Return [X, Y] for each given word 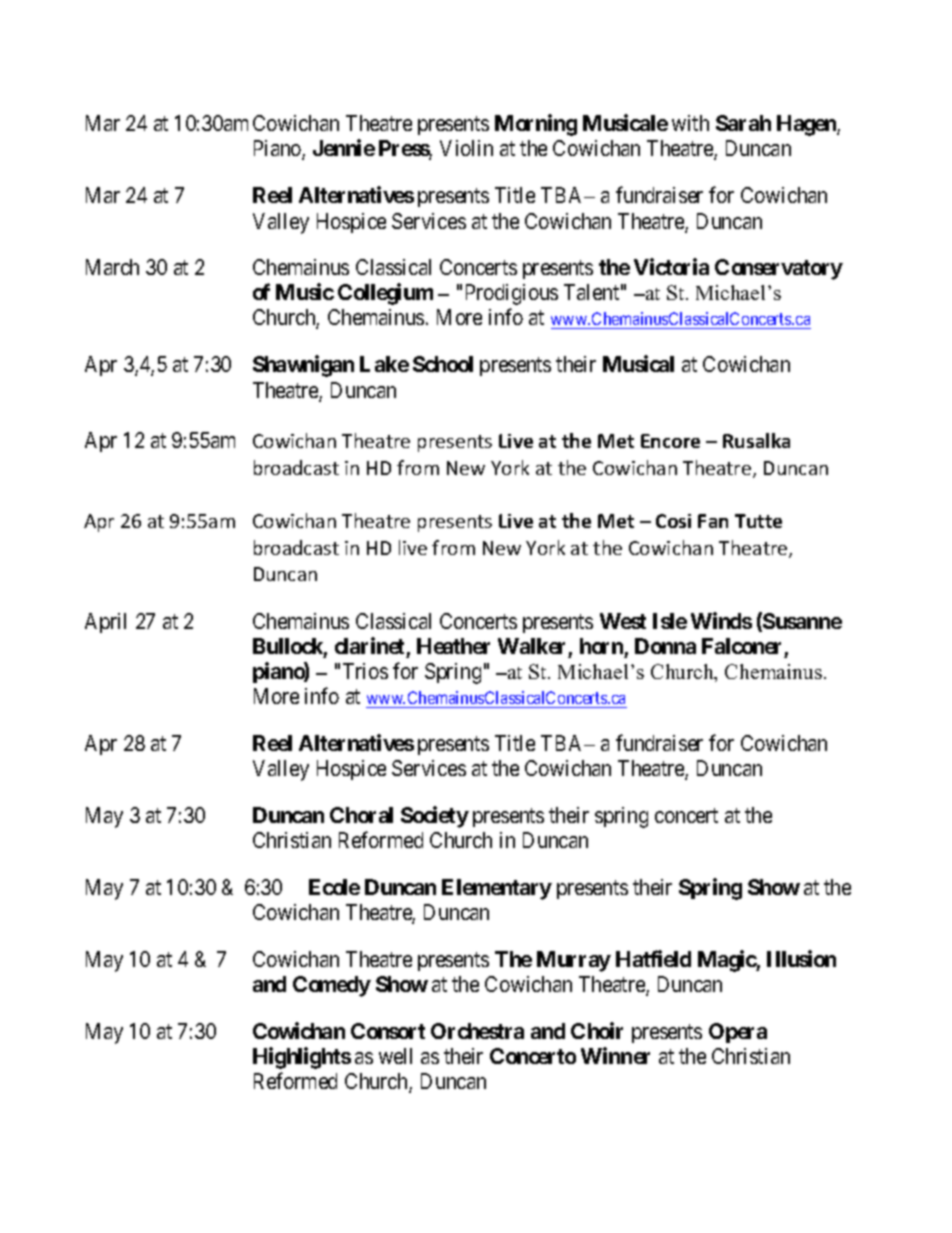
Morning [536, 125]
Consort [388, 1031]
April [105, 623]
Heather [453, 646]
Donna [665, 646]
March [112, 267]
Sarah [743, 123]
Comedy [332, 986]
